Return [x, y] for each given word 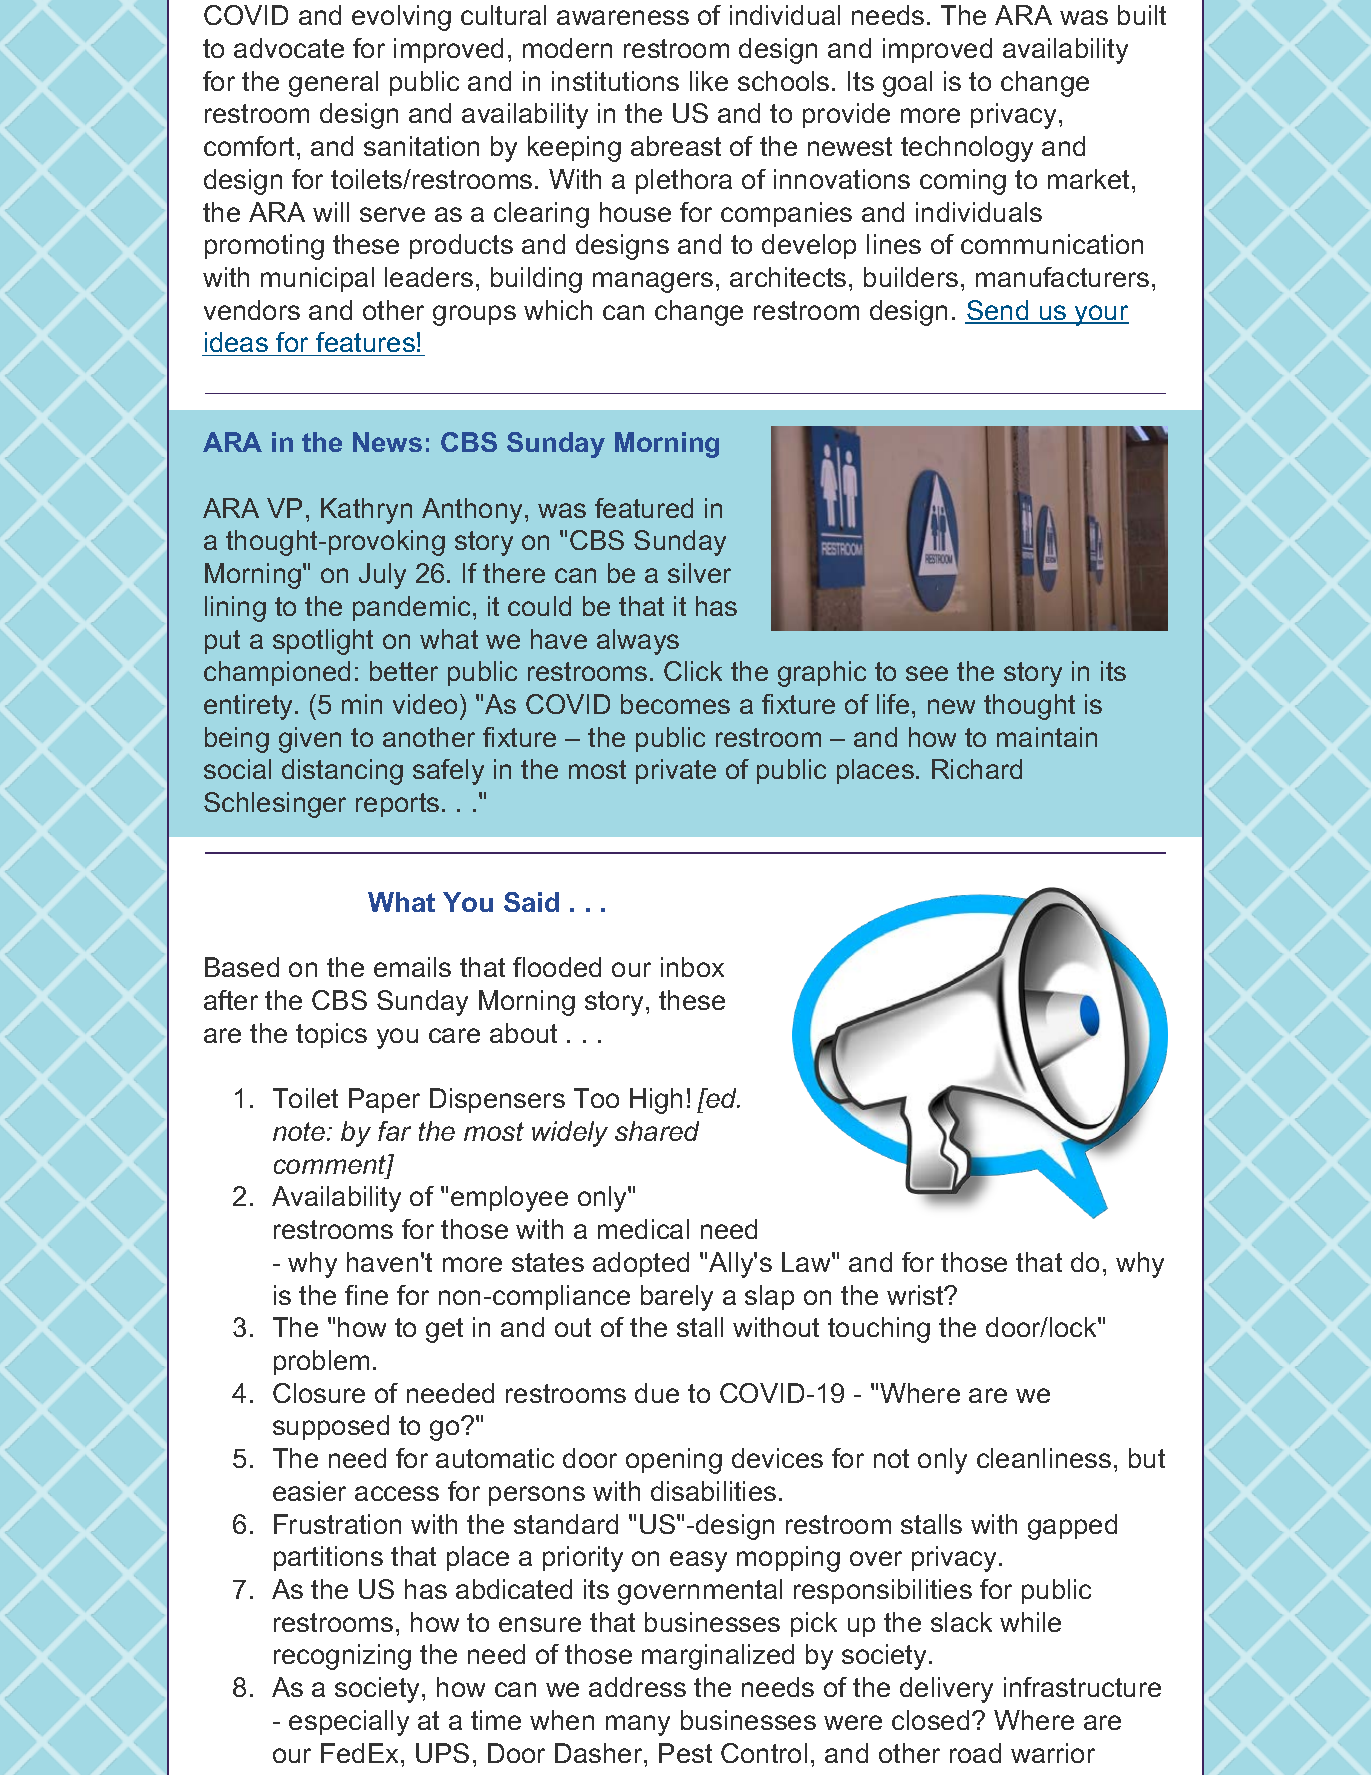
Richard [977, 769]
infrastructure [1082, 1687]
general [333, 84]
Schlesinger [275, 805]
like [709, 81]
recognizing [342, 1657]
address [637, 1687]
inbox [692, 967]
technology [967, 149]
